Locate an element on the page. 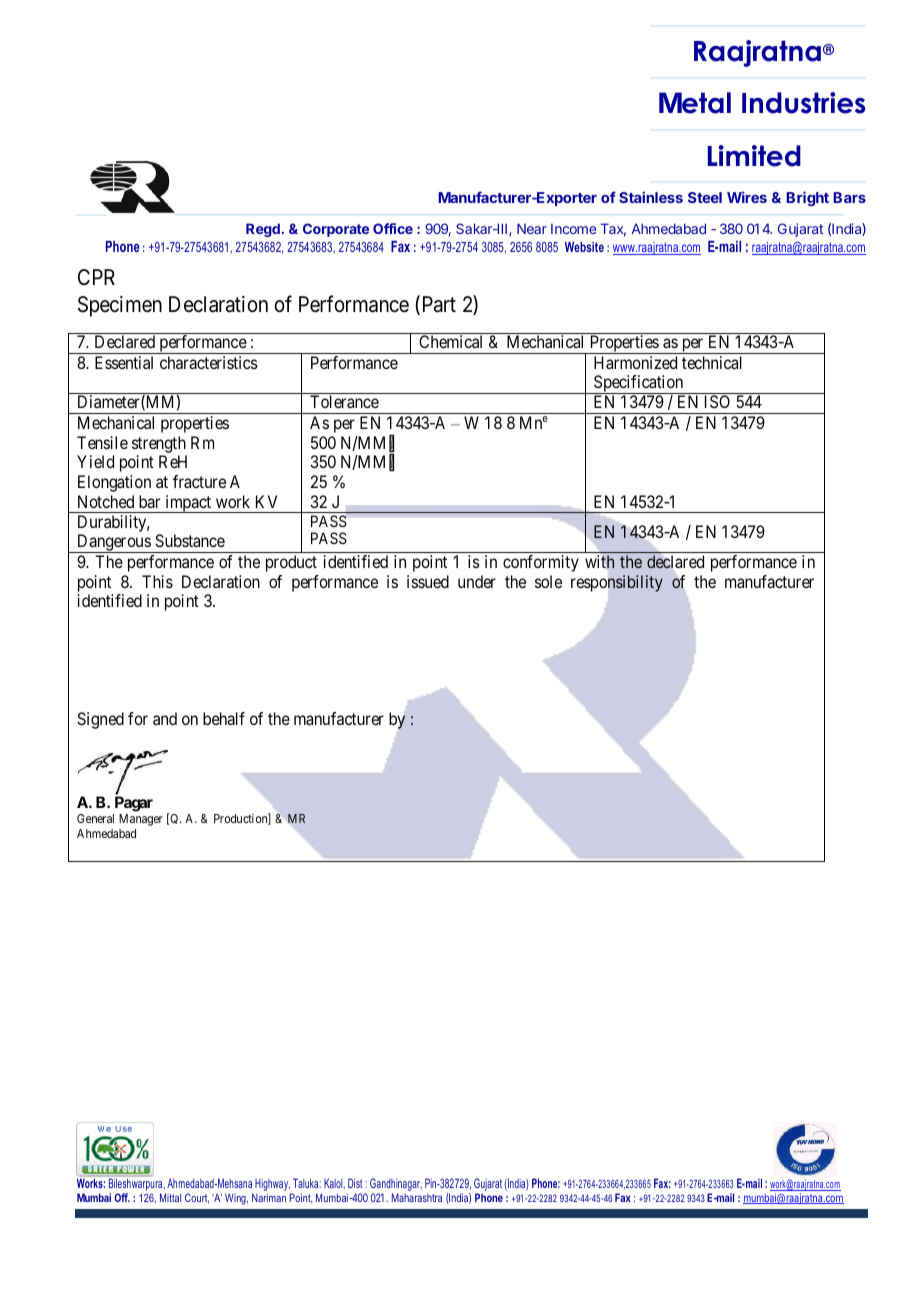 This page has width=924, height=1307. Chemical is located at coordinates (450, 341).
